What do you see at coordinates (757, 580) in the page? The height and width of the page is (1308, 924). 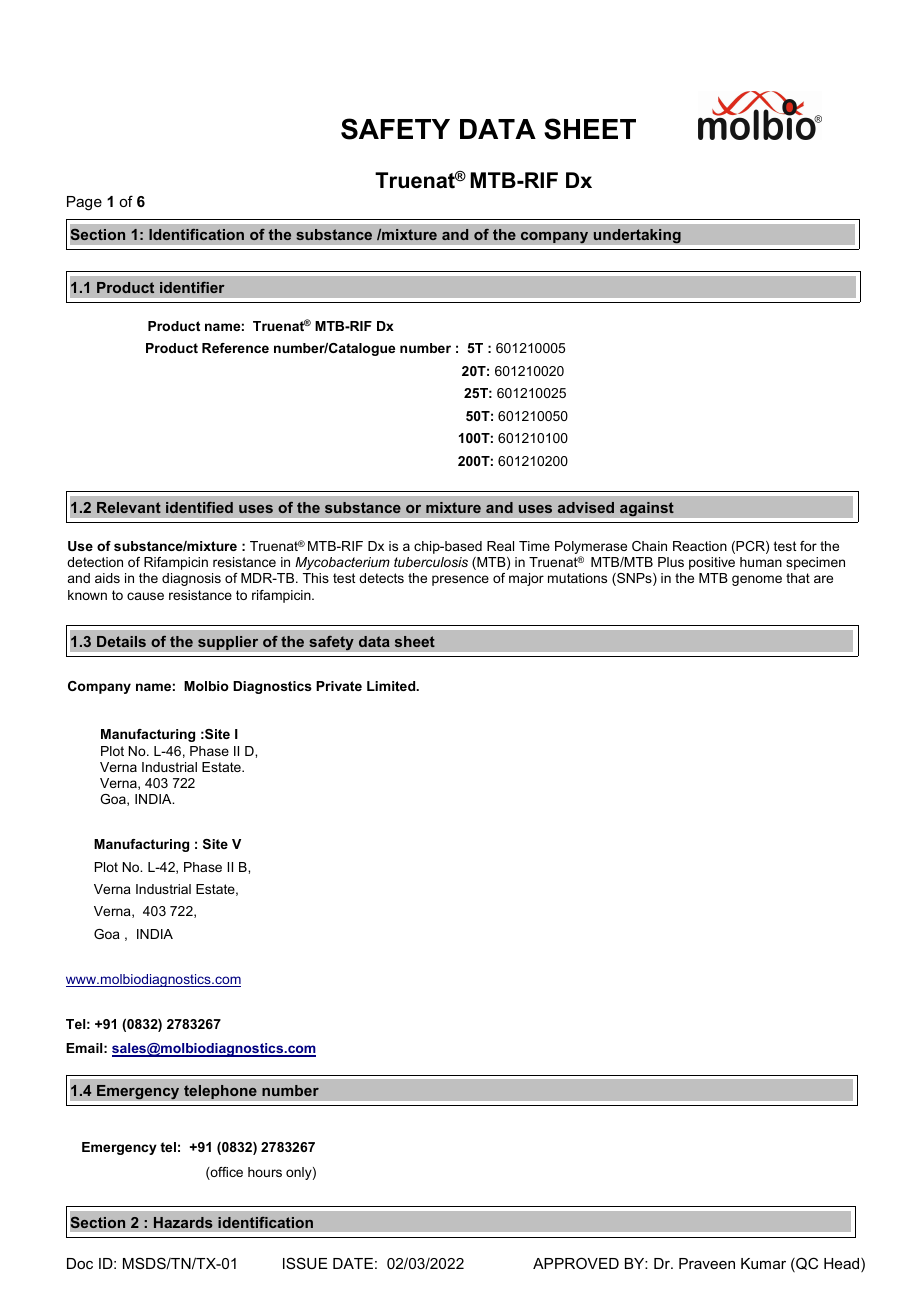 I see `genome` at bounding box center [757, 580].
